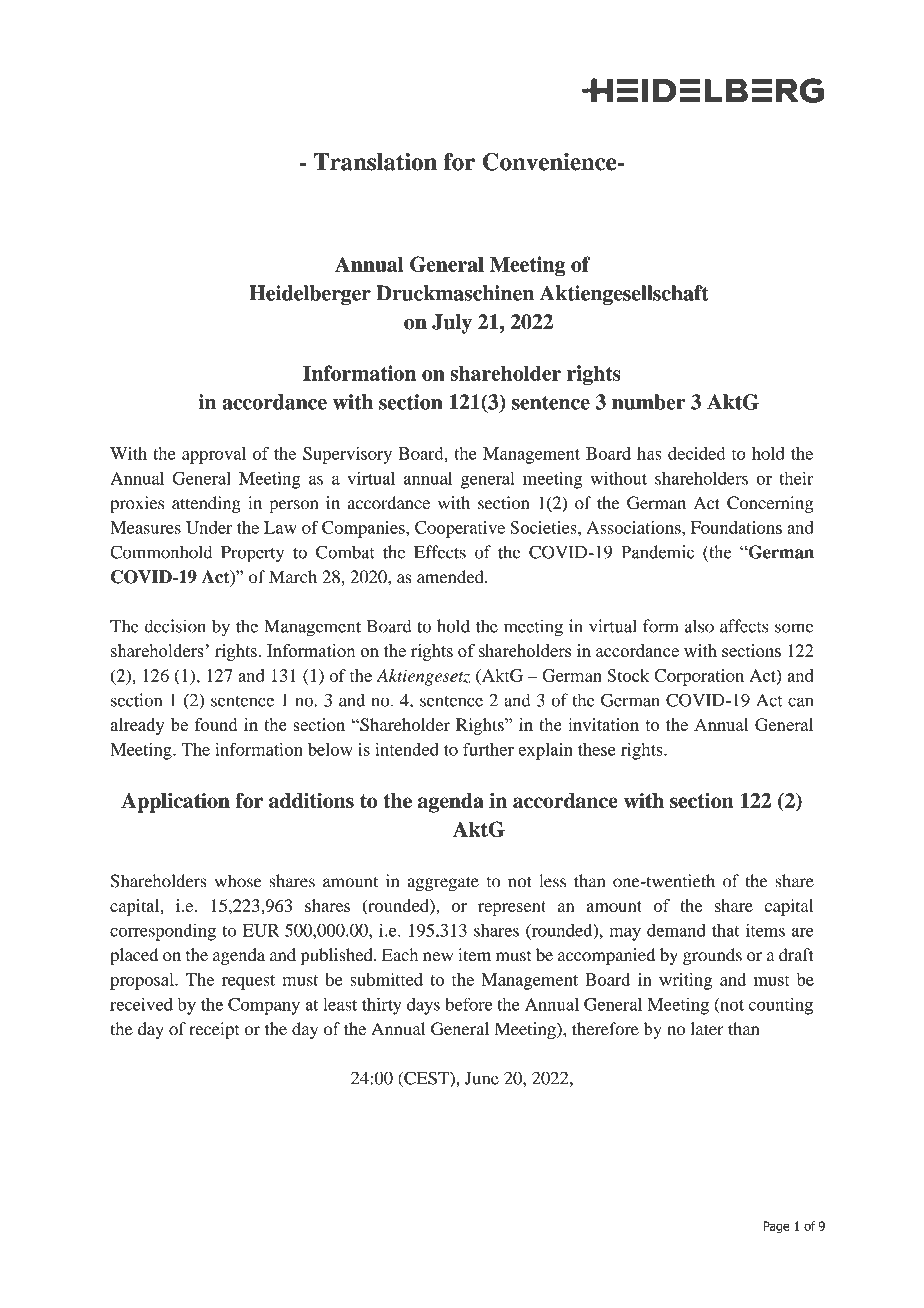  I want to click on number, so click(649, 402).
